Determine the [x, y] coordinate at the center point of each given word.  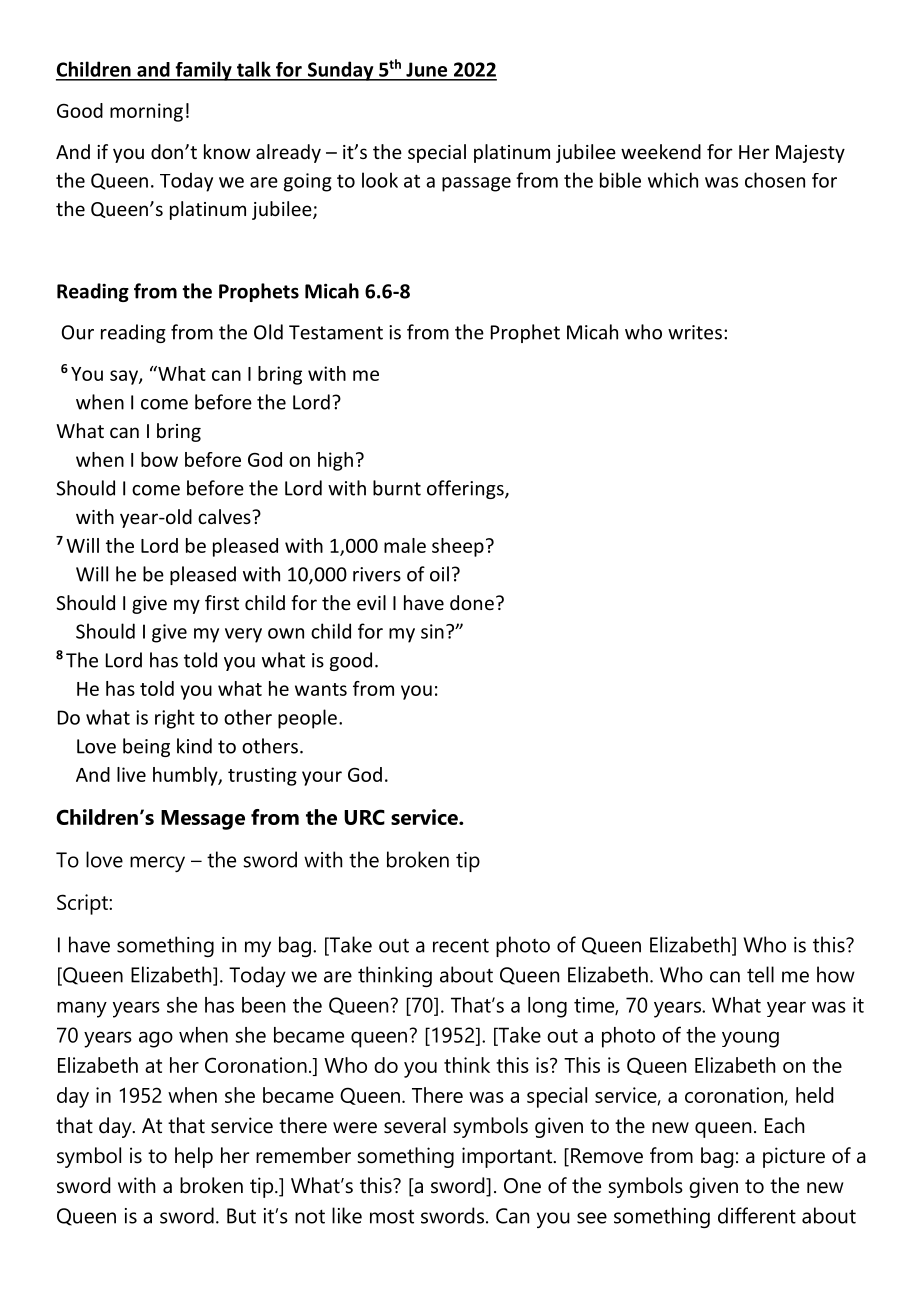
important [508, 1157]
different [757, 1215]
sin [432, 631]
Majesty [810, 154]
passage [476, 184]
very [243, 635]
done [472, 602]
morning [146, 112]
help [194, 1157]
